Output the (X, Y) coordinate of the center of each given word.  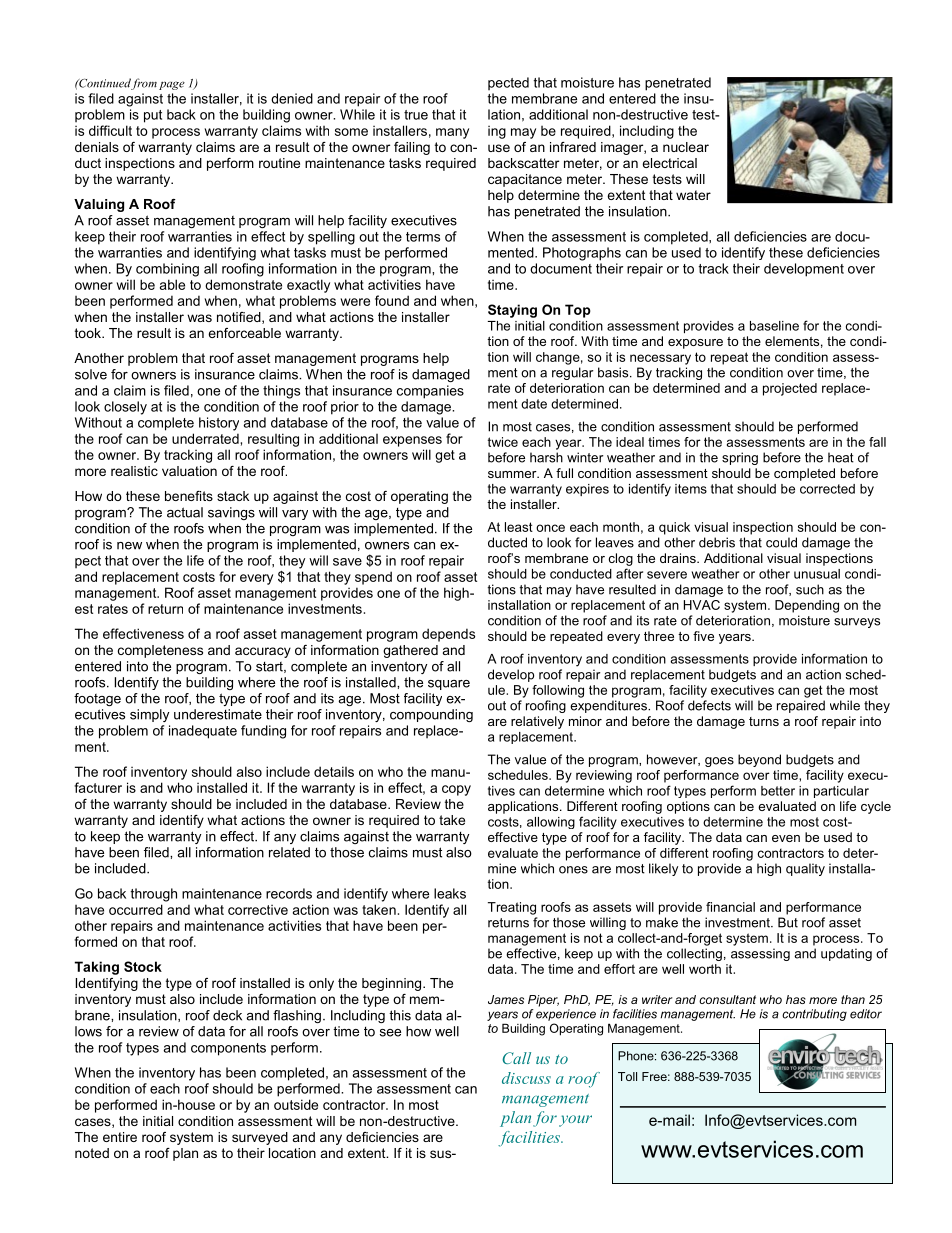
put (153, 116)
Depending (807, 606)
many (452, 133)
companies (430, 392)
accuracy (263, 652)
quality (805, 869)
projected (790, 389)
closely (125, 408)
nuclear (686, 147)
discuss (526, 1078)
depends (448, 635)
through (153, 895)
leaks (450, 893)
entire (120, 1137)
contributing (814, 1015)
